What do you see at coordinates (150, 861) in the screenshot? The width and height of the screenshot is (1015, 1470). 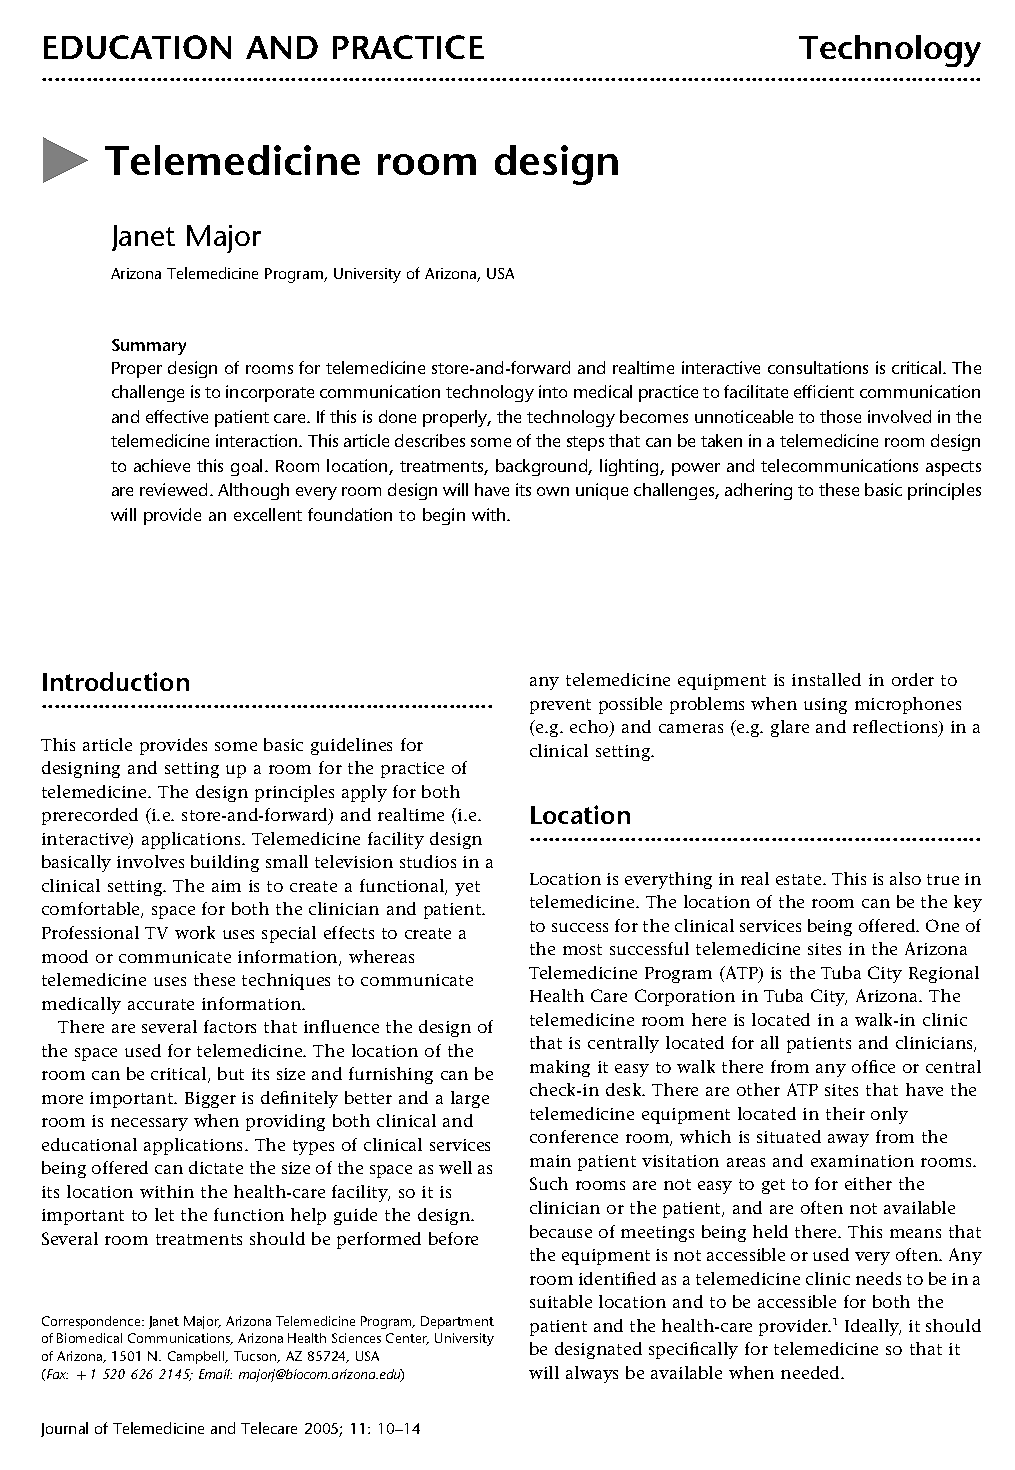 I see `involves` at bounding box center [150, 861].
